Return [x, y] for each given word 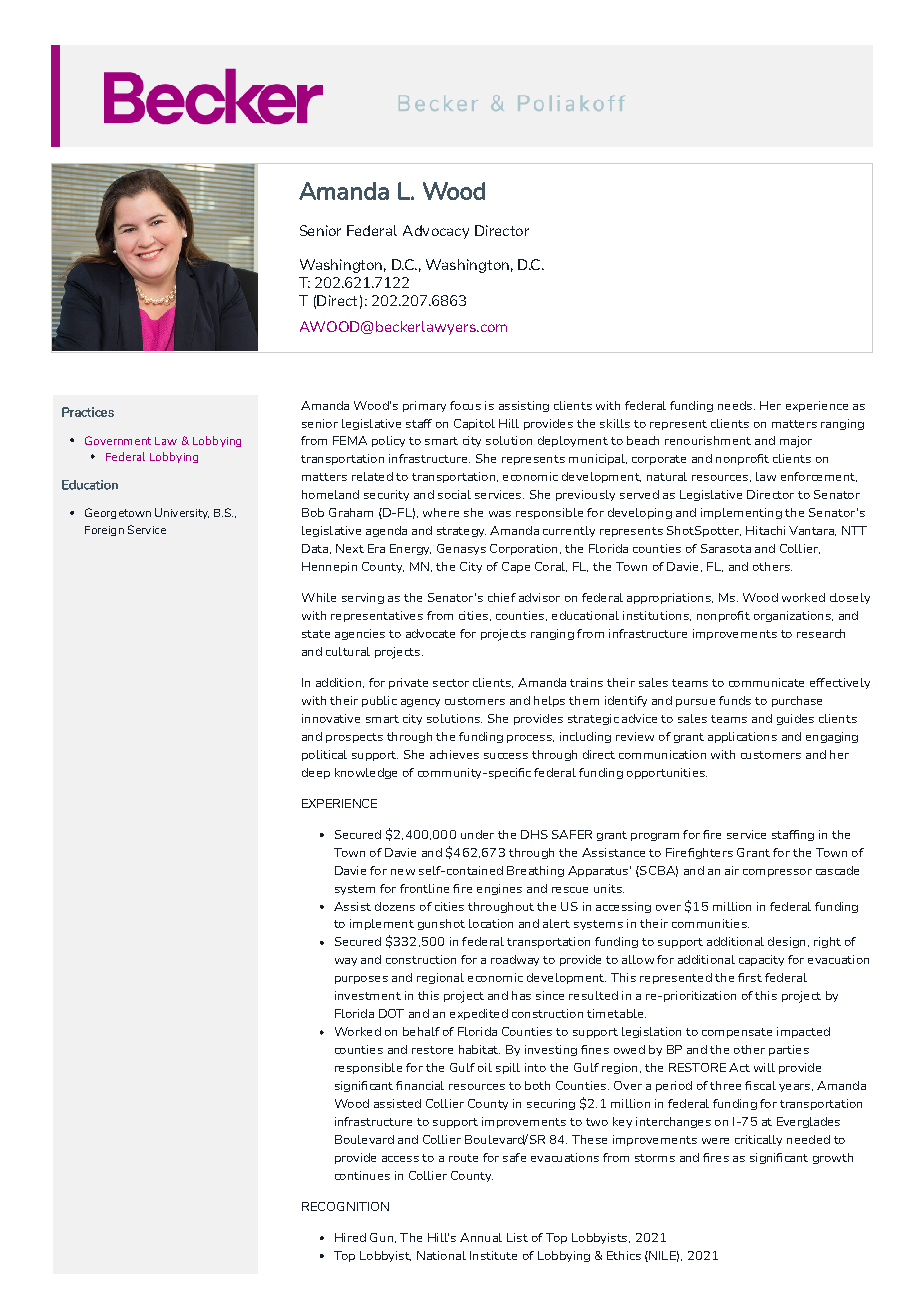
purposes [361, 980]
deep [316, 773]
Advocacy [436, 232]
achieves [454, 754]
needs [735, 405]
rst [754, 978]
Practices [88, 412]
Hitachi [765, 530]
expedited [479, 1014]
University [182, 513]
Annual [481, 1237]
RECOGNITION [345, 1206]
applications [742, 737]
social [454, 494]
